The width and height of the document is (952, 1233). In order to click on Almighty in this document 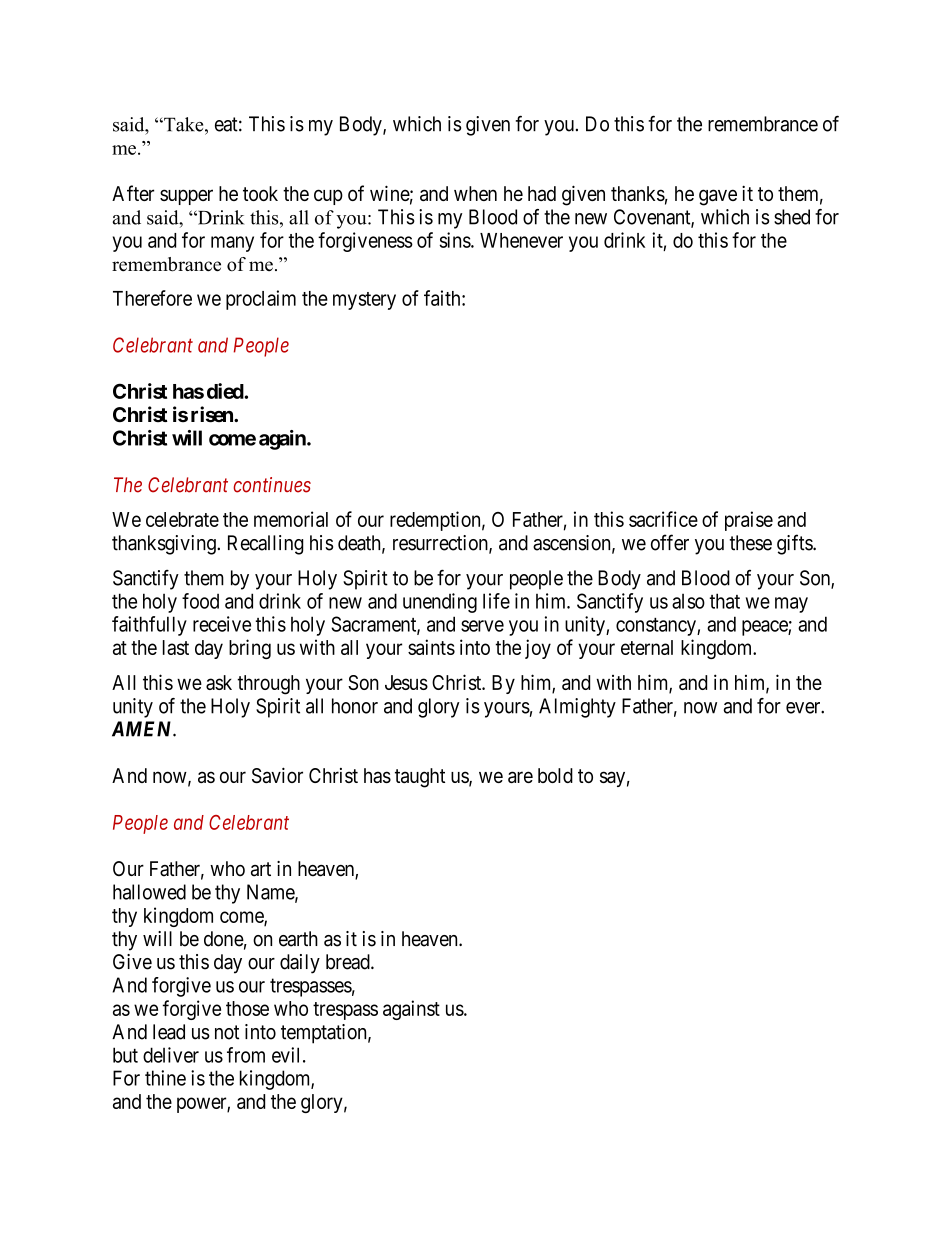, I will do `click(577, 708)`.
